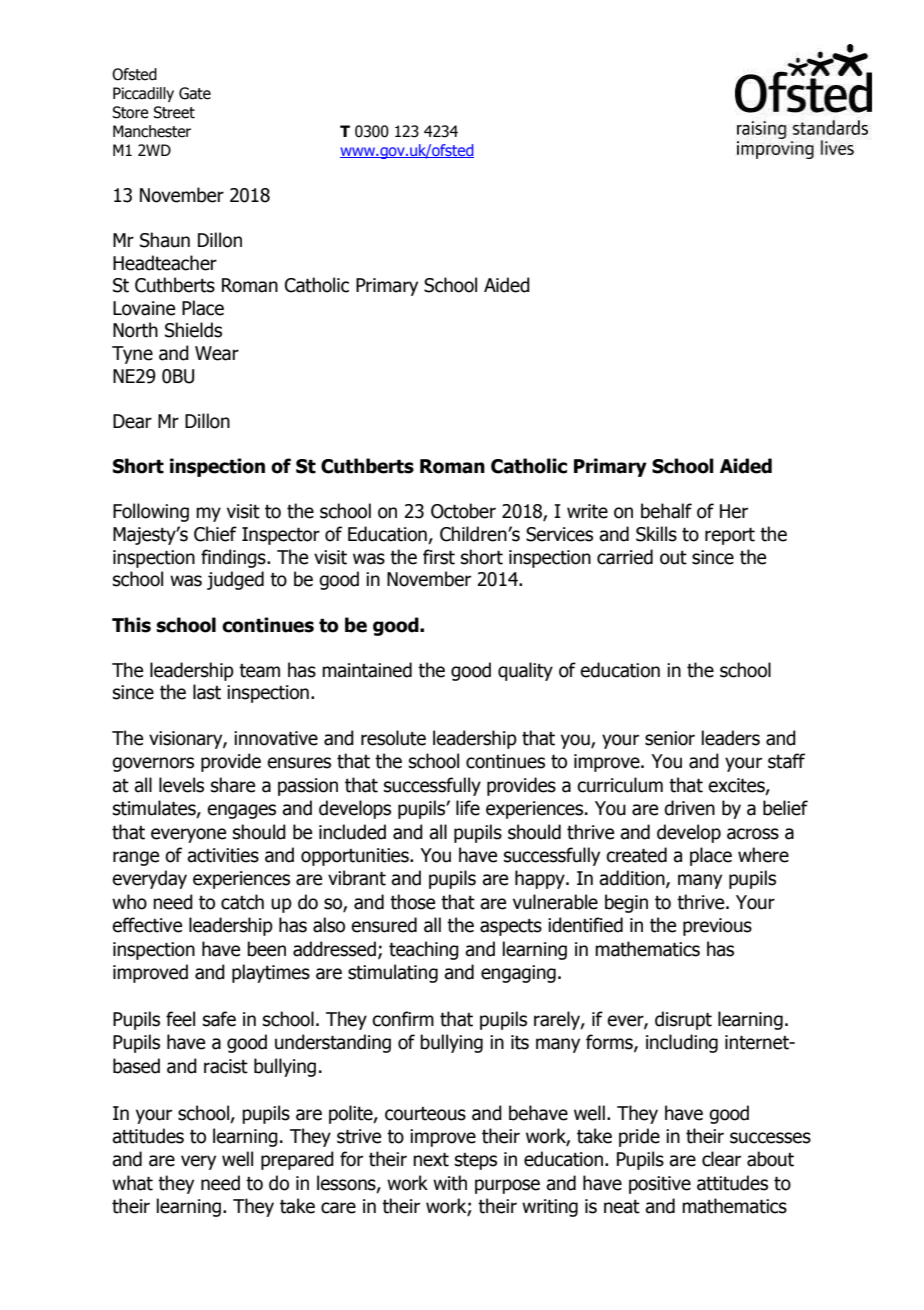 This image has width=924, height=1310. What do you see at coordinates (463, 511) in the image?
I see `October` at bounding box center [463, 511].
